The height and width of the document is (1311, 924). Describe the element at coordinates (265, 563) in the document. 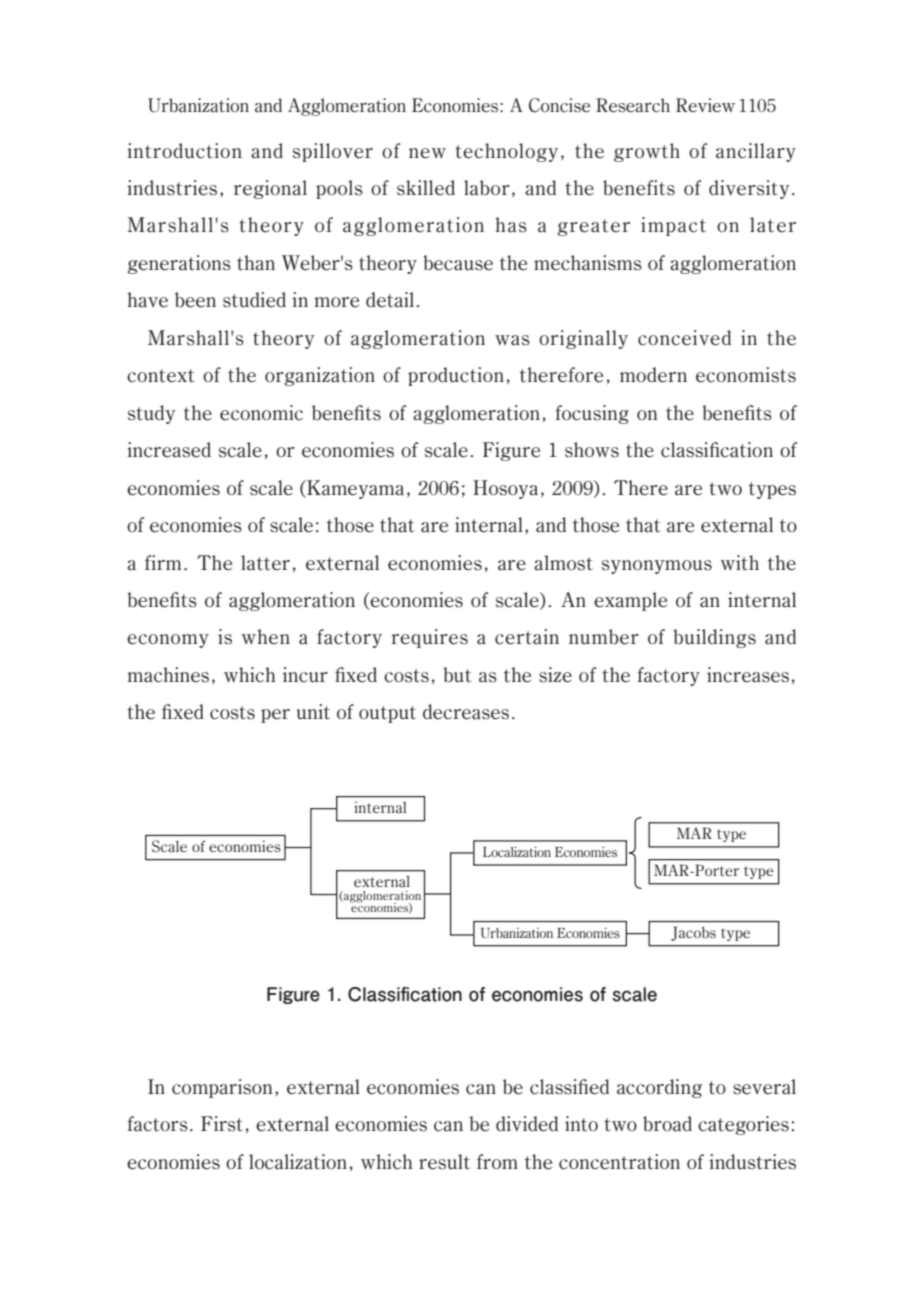

I see `latter` at that location.
